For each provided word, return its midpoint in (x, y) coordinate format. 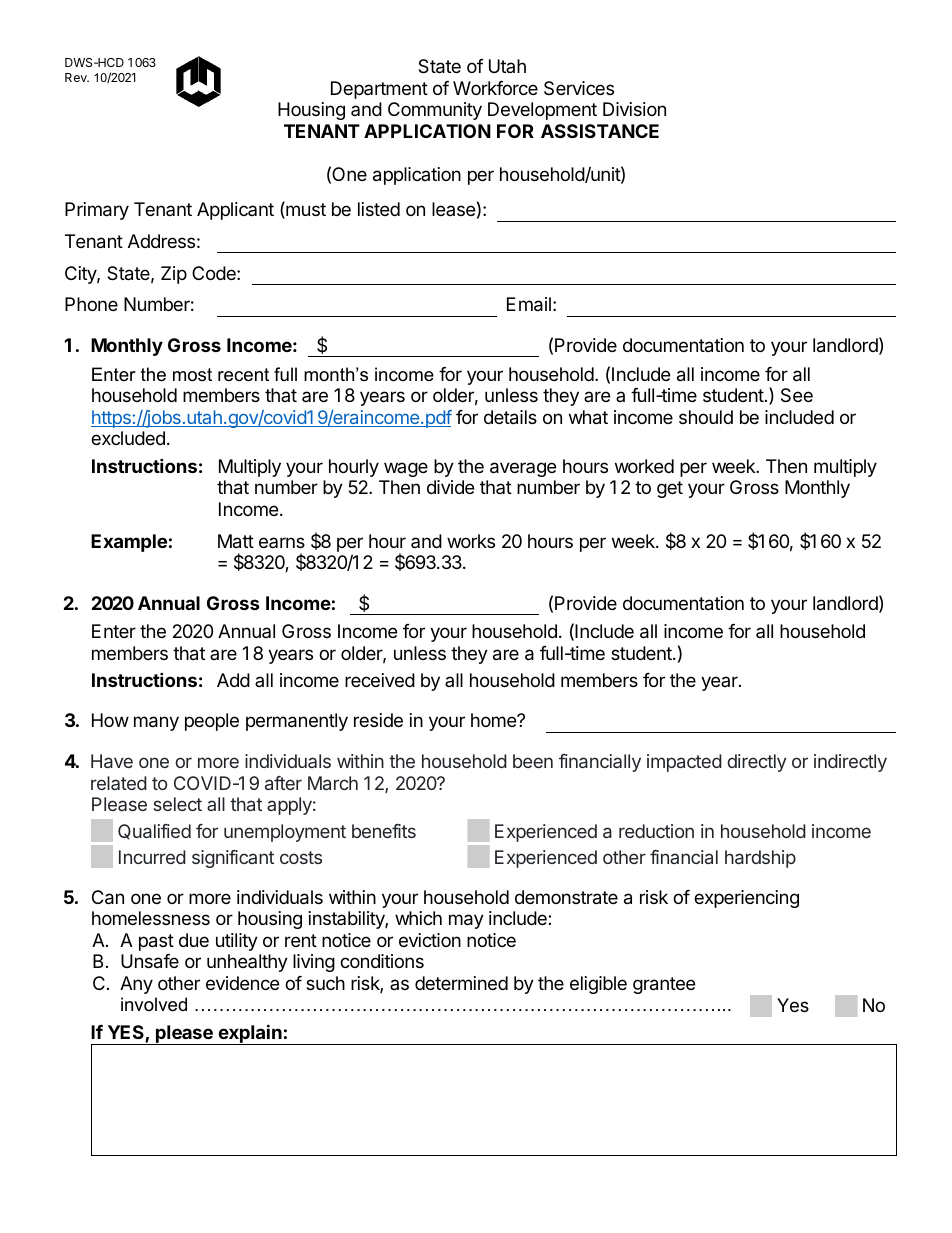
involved (154, 1004)
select (177, 804)
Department (379, 90)
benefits (384, 831)
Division (634, 109)
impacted (684, 763)
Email (529, 304)
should (706, 417)
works (471, 541)
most (192, 375)
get (670, 489)
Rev (77, 77)
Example (129, 543)
